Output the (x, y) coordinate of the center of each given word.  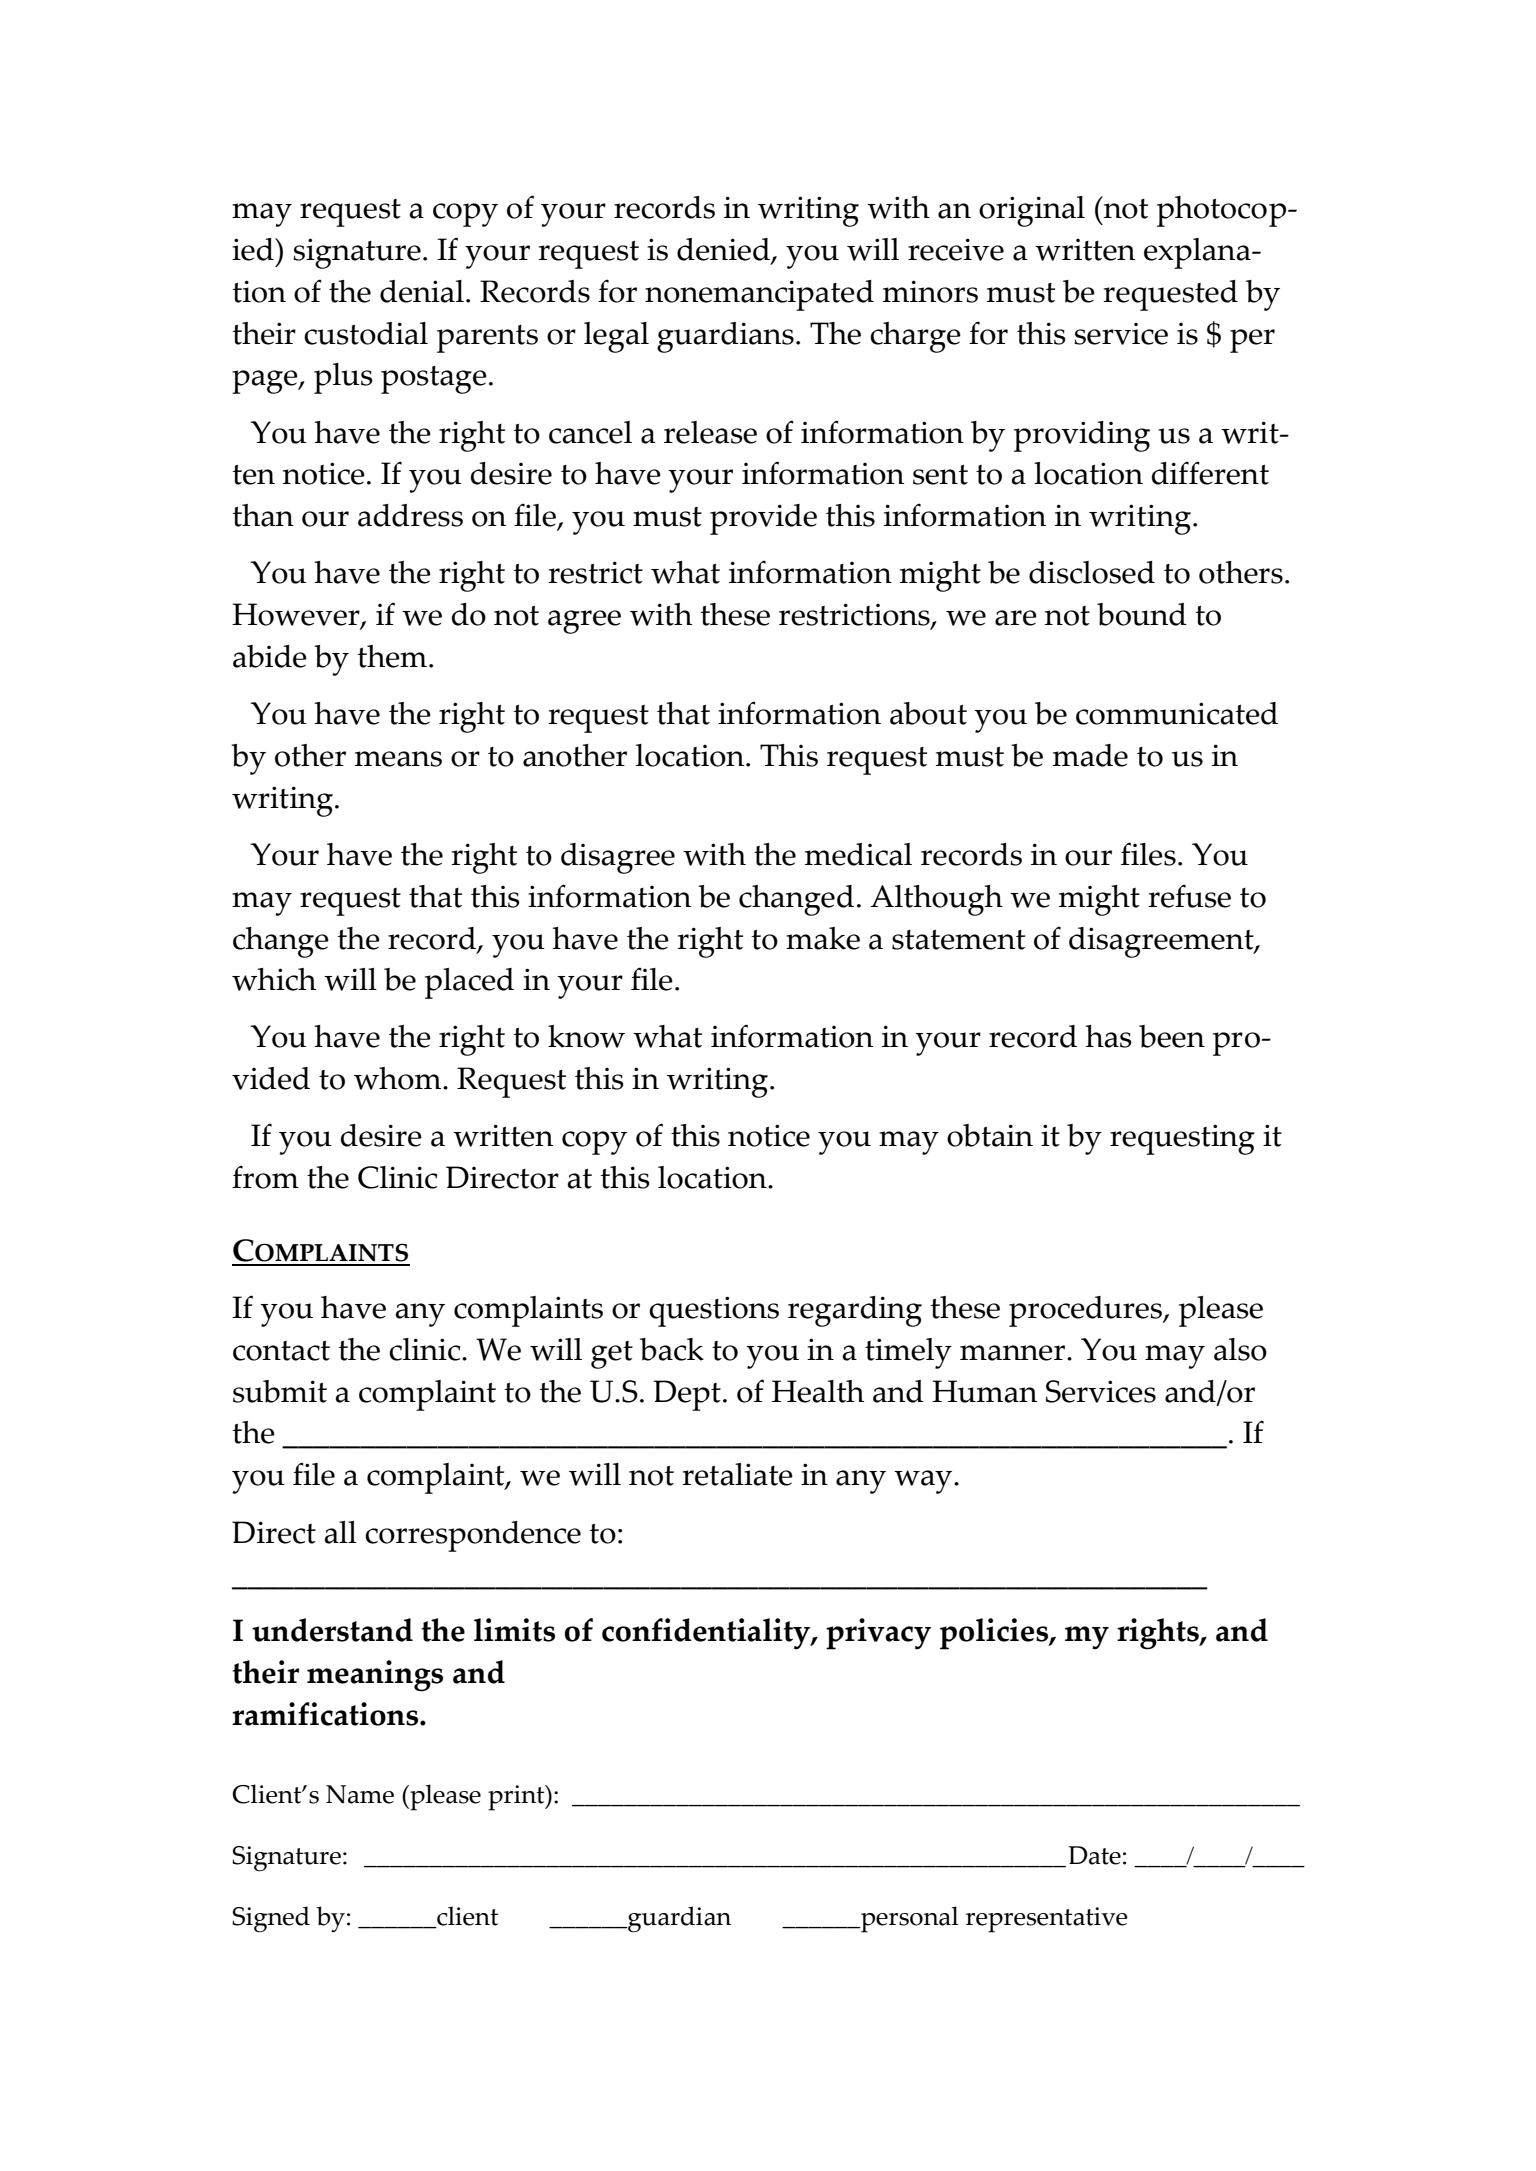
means (398, 759)
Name (360, 1794)
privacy (878, 1634)
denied (724, 250)
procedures (1087, 1311)
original (1032, 211)
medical (858, 854)
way (924, 1482)
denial (422, 291)
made (1090, 755)
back (672, 1349)
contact (281, 1351)
